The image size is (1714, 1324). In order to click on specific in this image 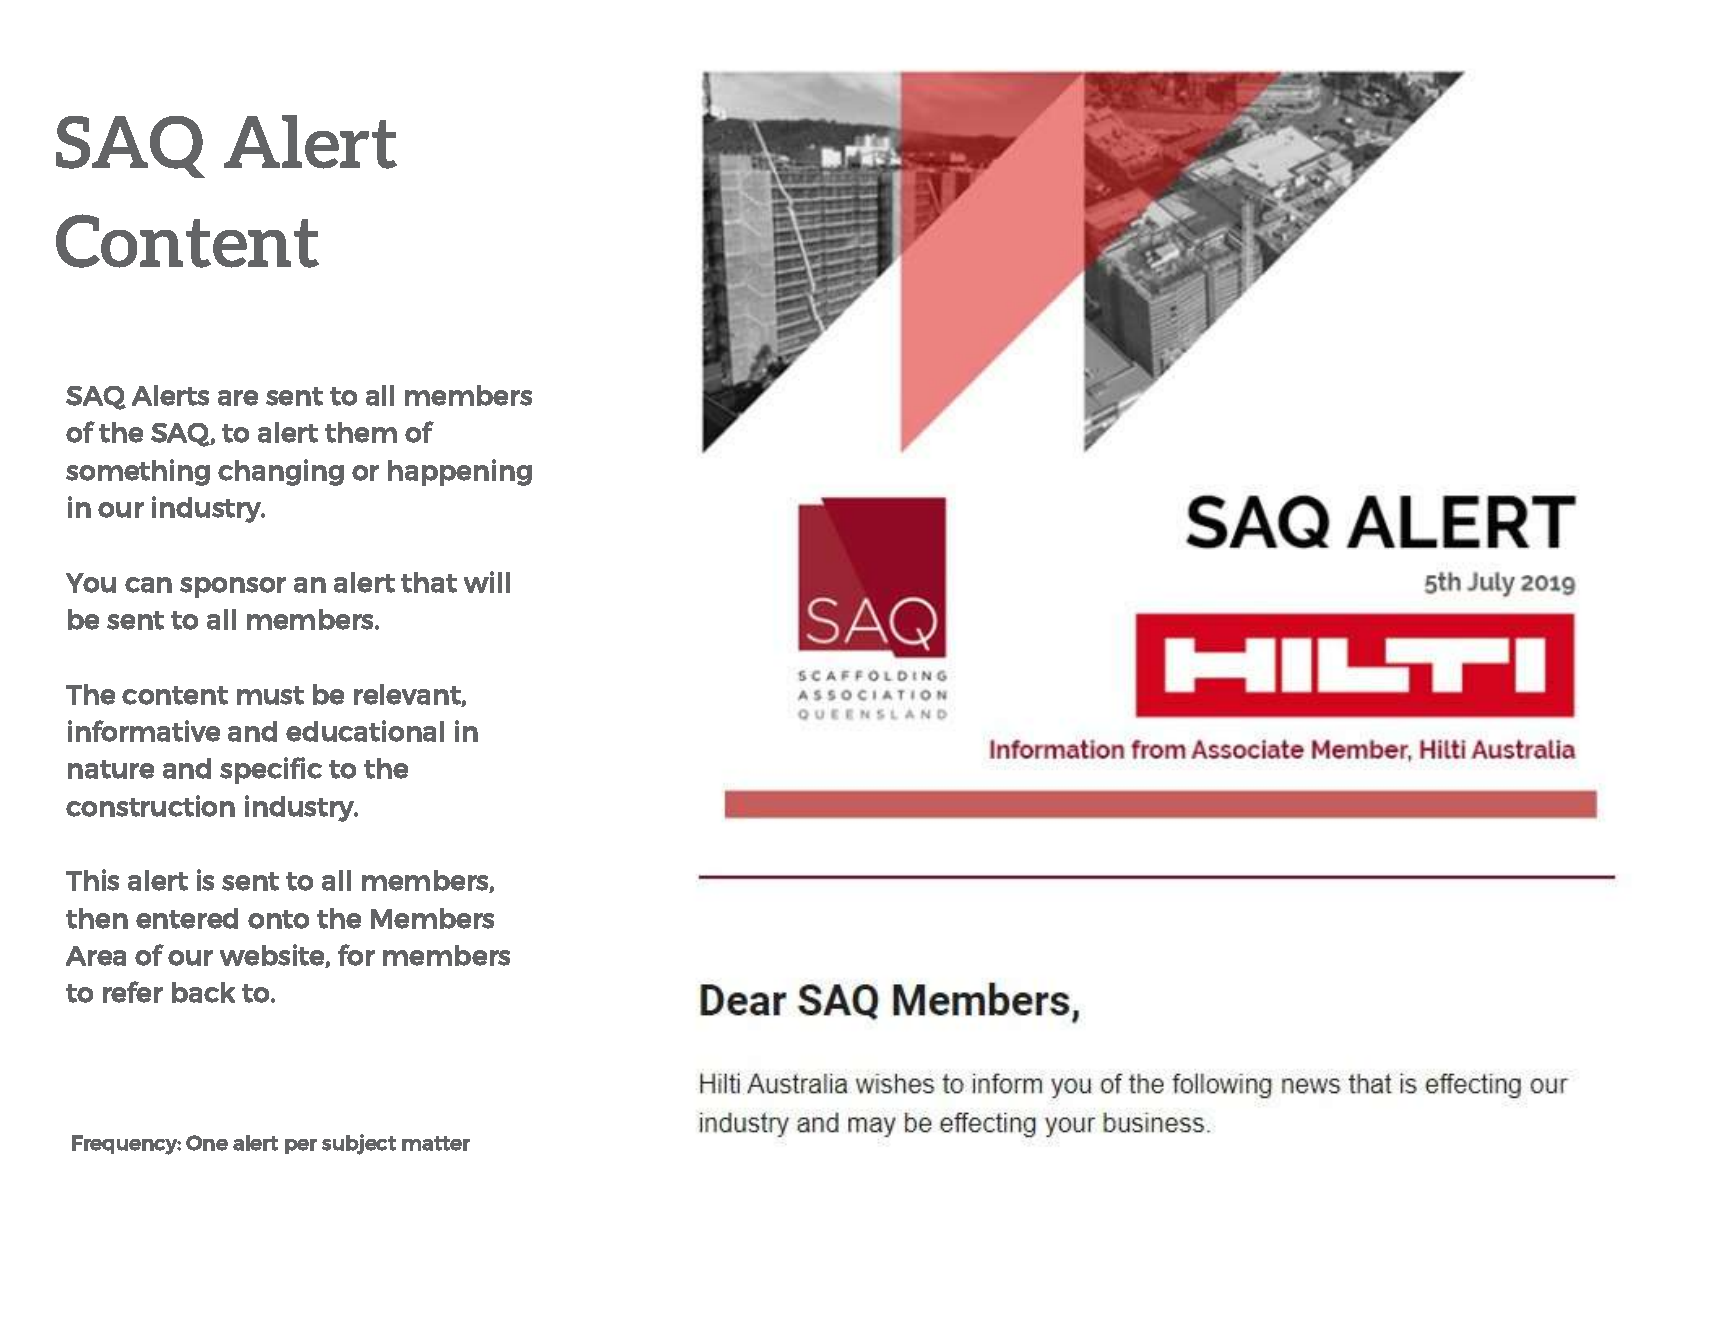, I will do `click(271, 770)`.
